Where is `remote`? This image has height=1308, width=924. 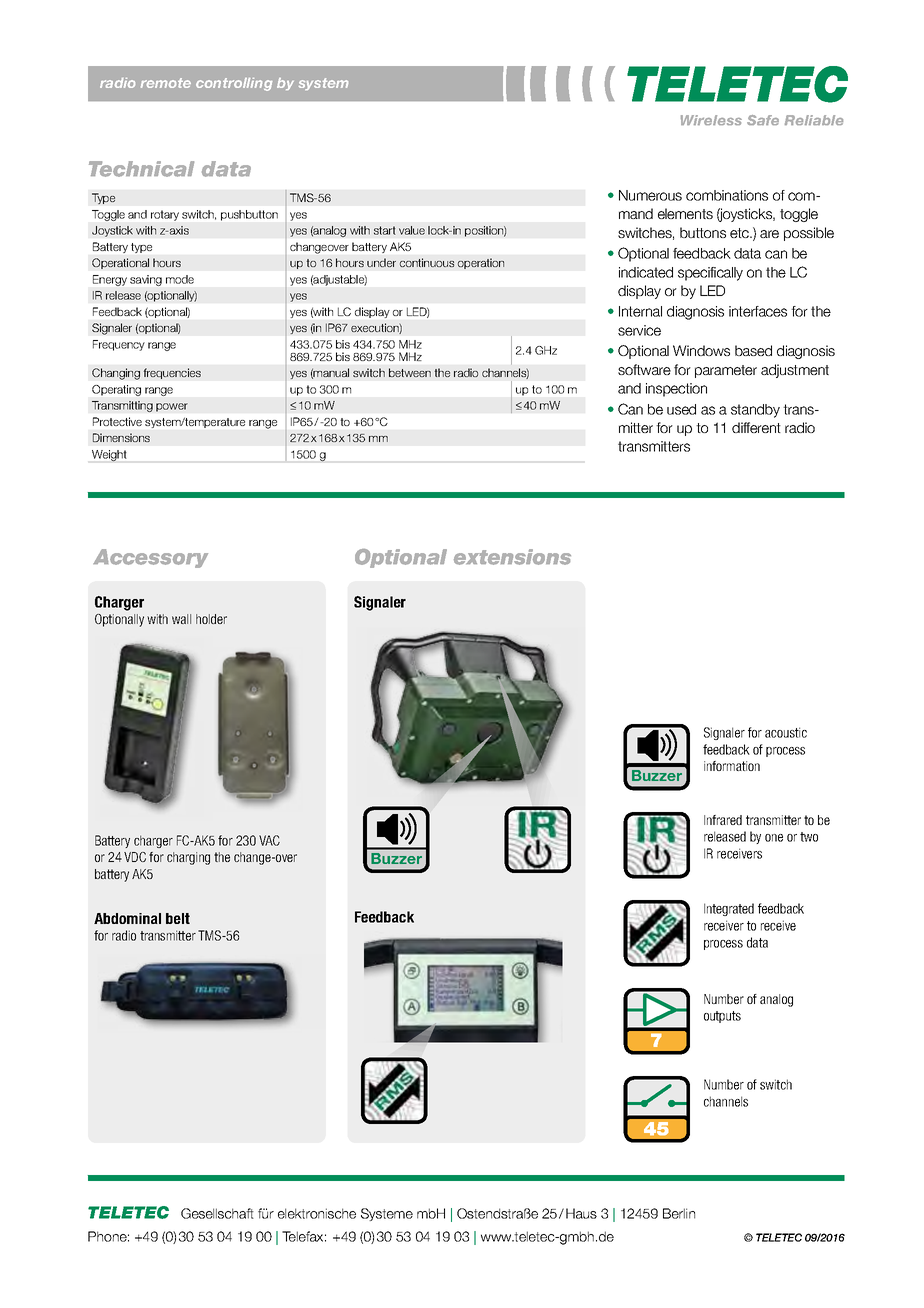 remote is located at coordinates (166, 83).
